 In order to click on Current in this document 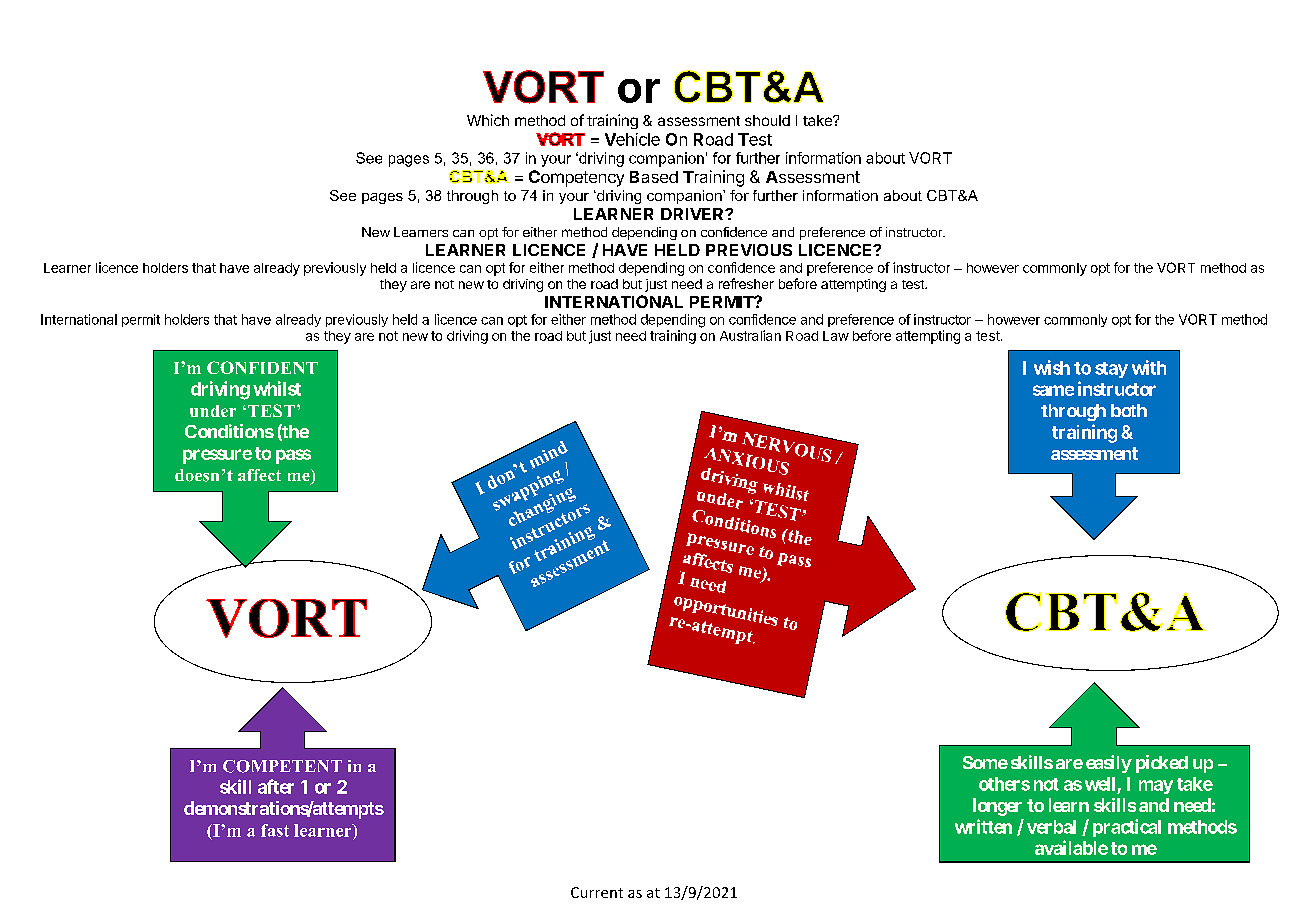, I will do `click(597, 892)`.
